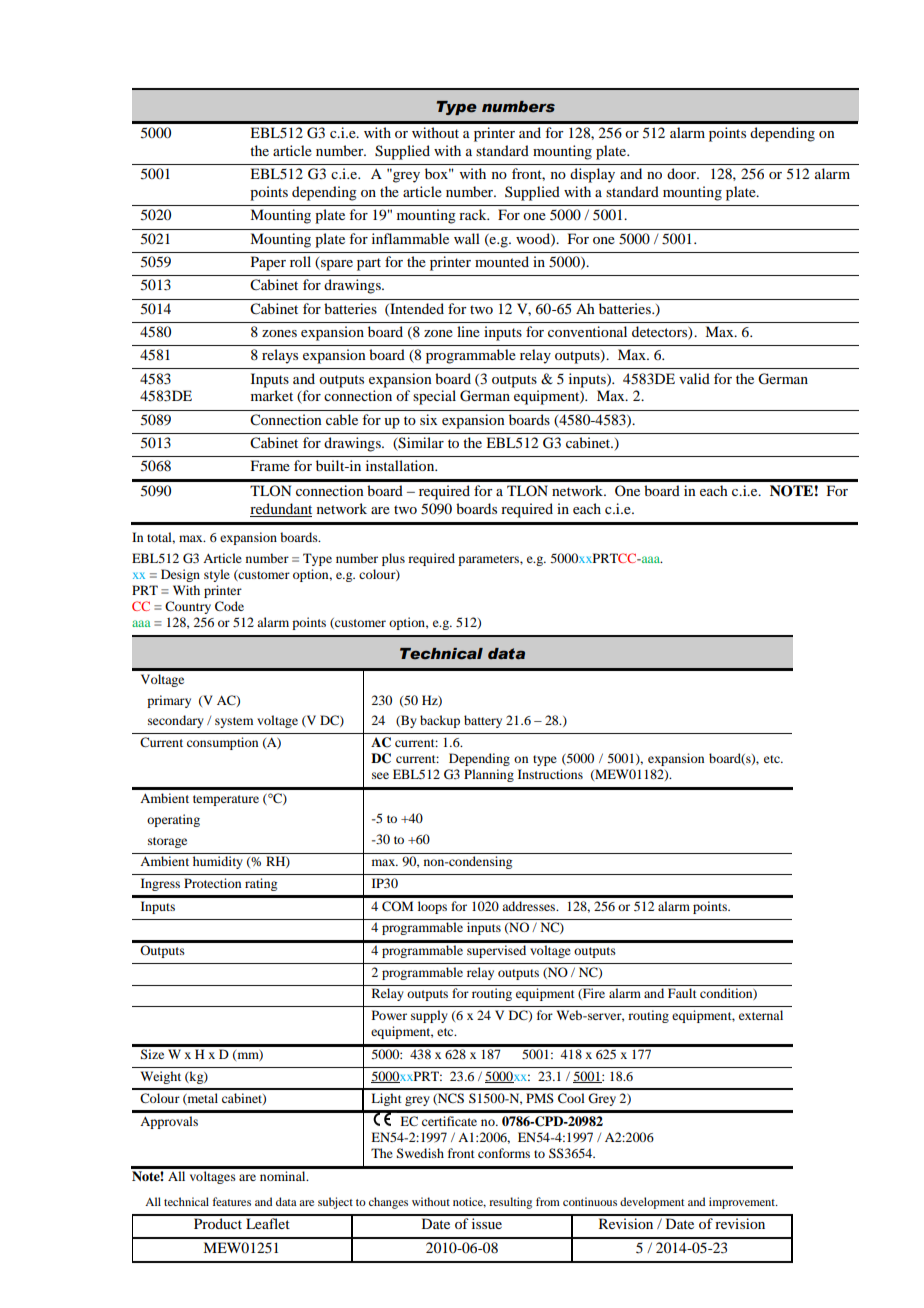 The width and height of the page is (924, 1308). What do you see at coordinates (694, 378) in the page?
I see `valid` at bounding box center [694, 378].
